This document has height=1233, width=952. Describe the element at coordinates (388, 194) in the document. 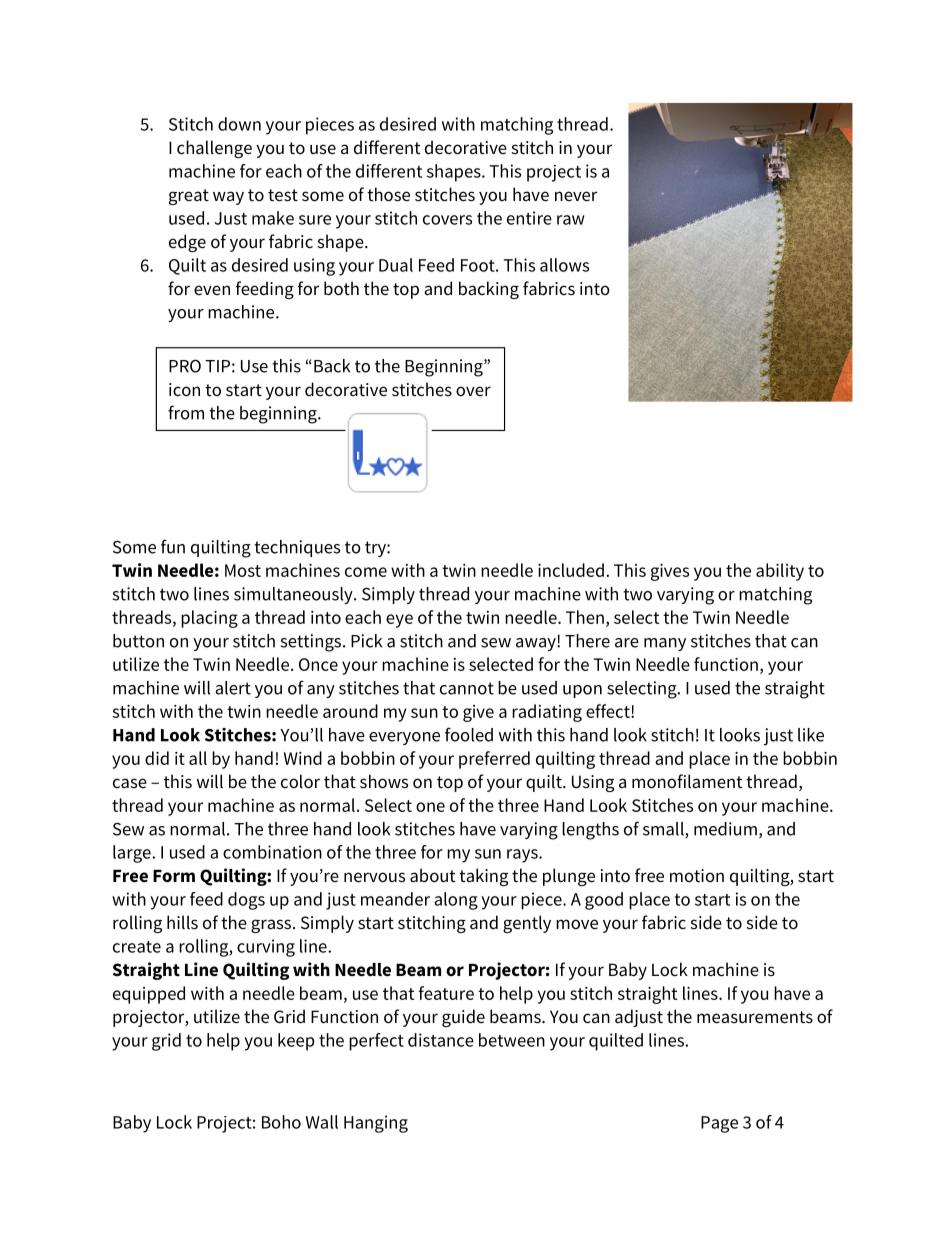

I see `those` at that location.
